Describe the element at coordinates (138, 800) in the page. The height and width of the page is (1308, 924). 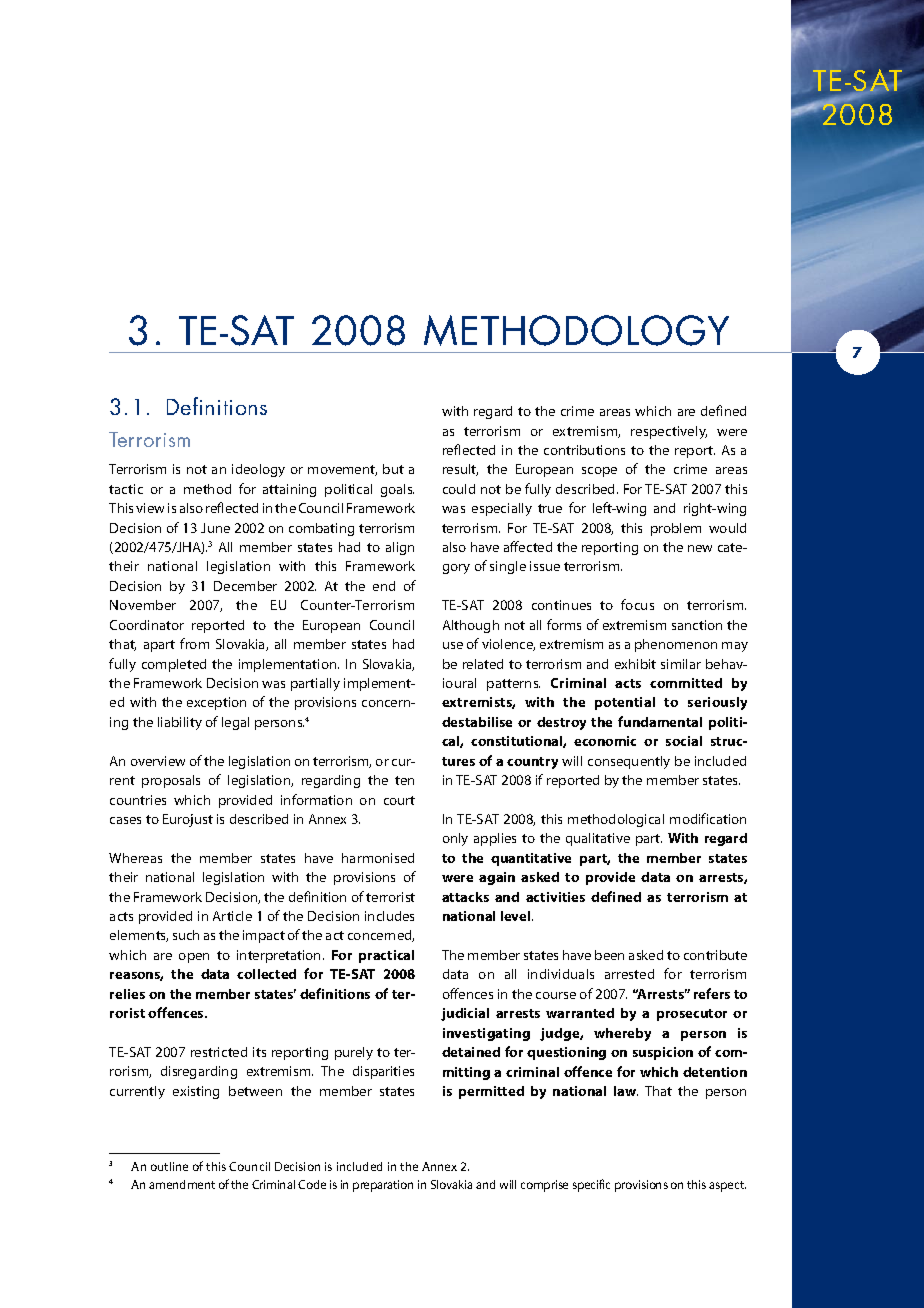
I see `countries` at that location.
